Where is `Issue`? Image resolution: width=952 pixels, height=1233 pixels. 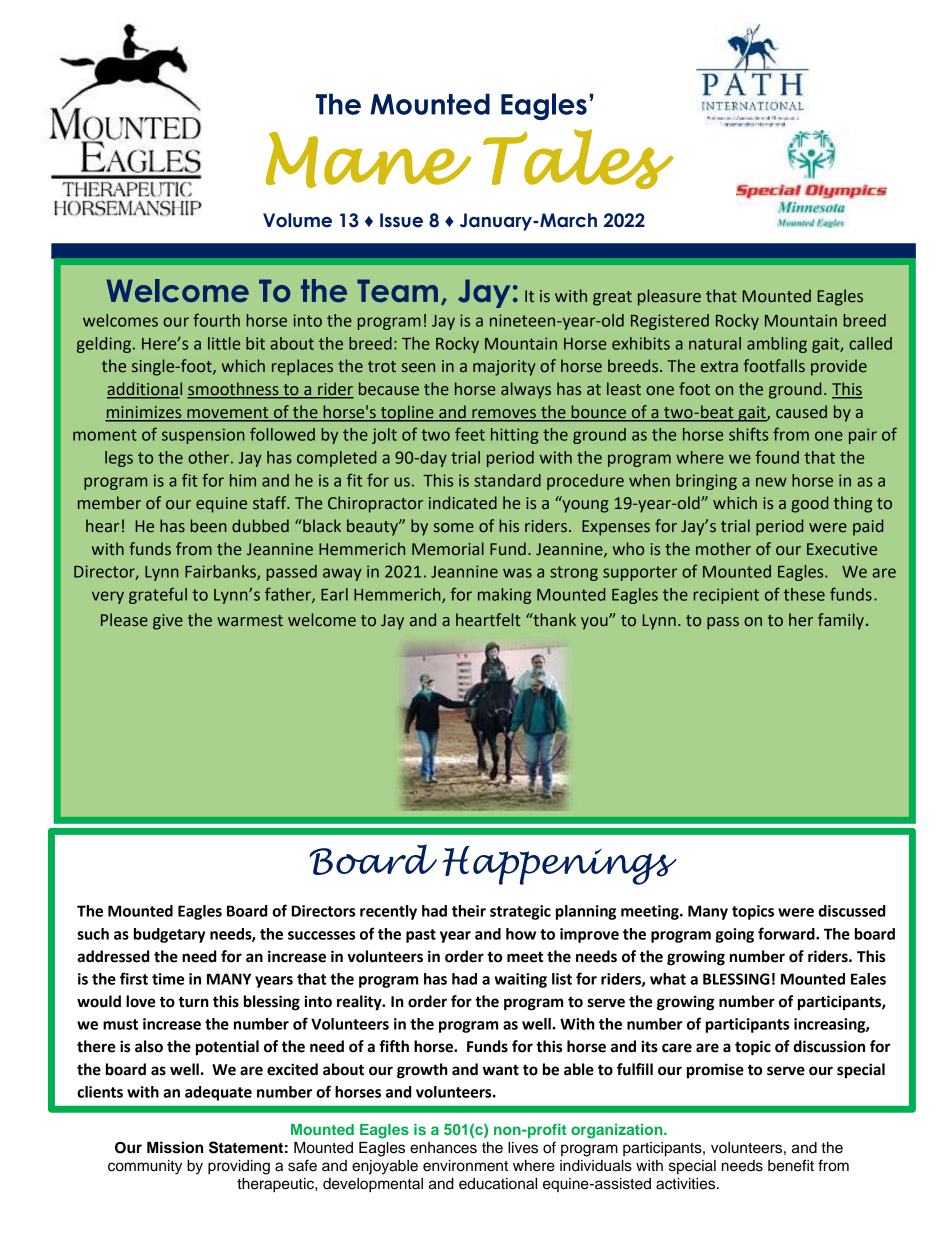 Issue is located at coordinates (401, 220).
